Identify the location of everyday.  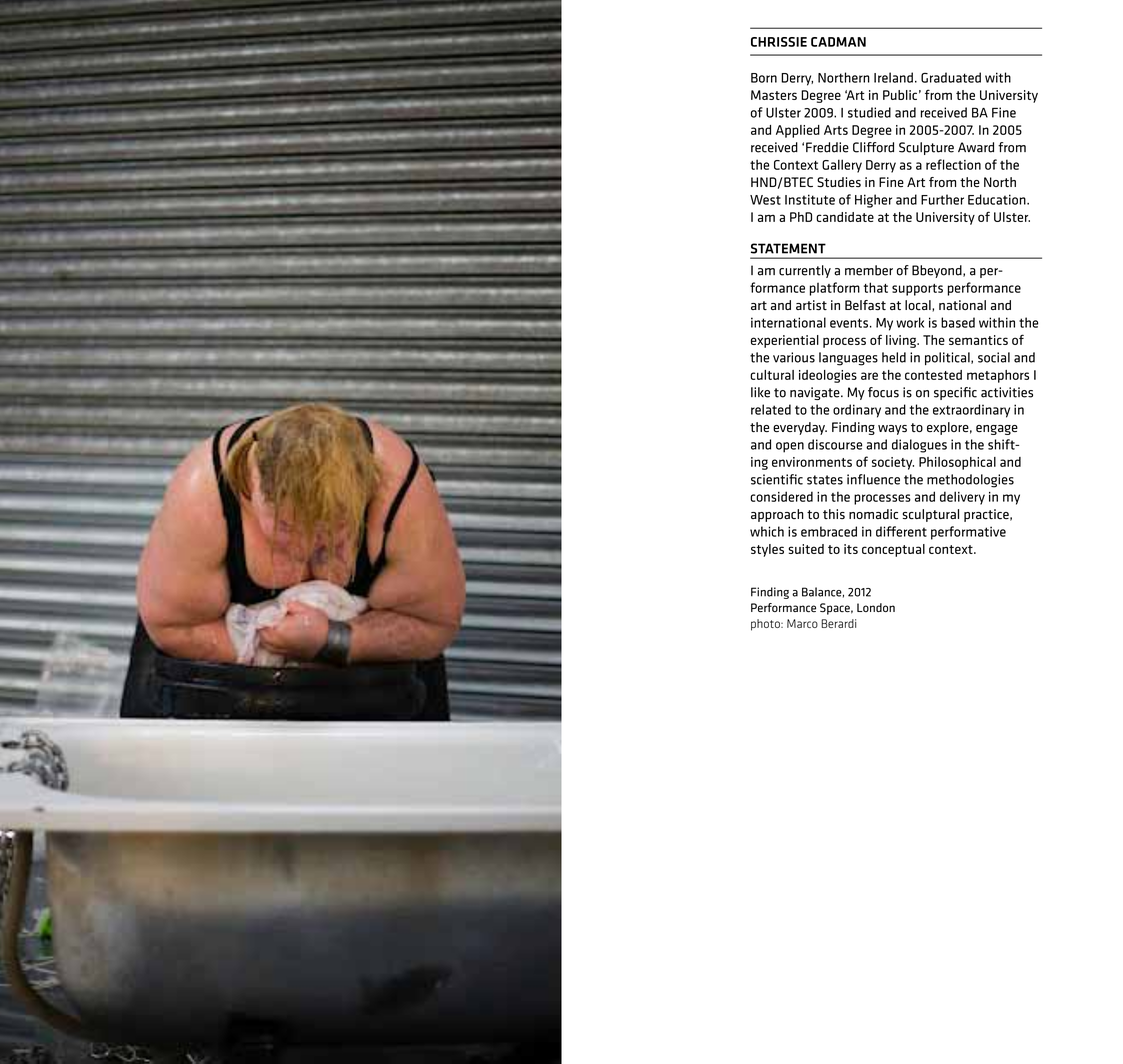
(800, 428).
